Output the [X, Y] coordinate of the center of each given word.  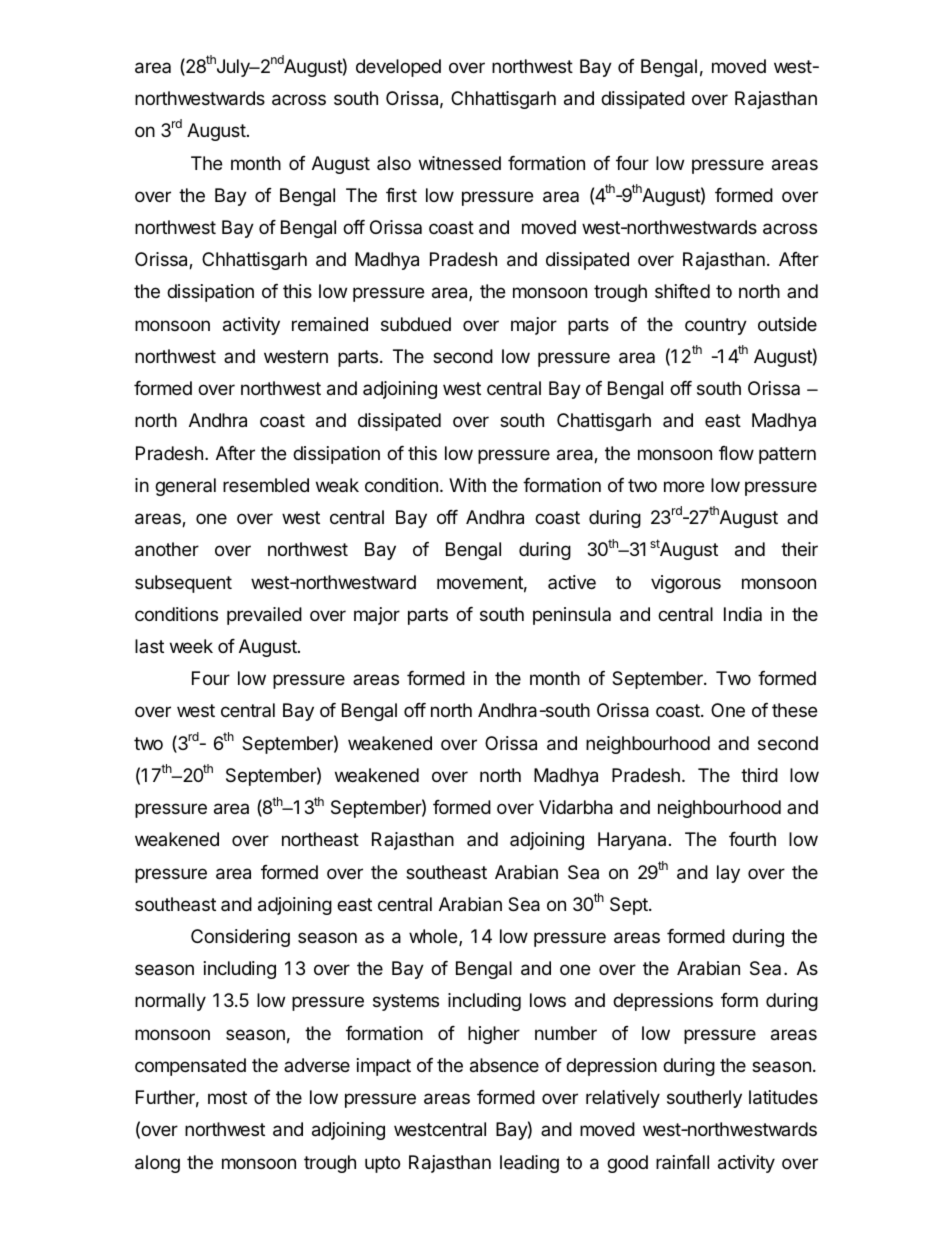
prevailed [264, 616]
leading [529, 1164]
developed [398, 68]
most [227, 1097]
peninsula [572, 616]
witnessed [460, 163]
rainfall [682, 1162]
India [743, 614]
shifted [682, 291]
